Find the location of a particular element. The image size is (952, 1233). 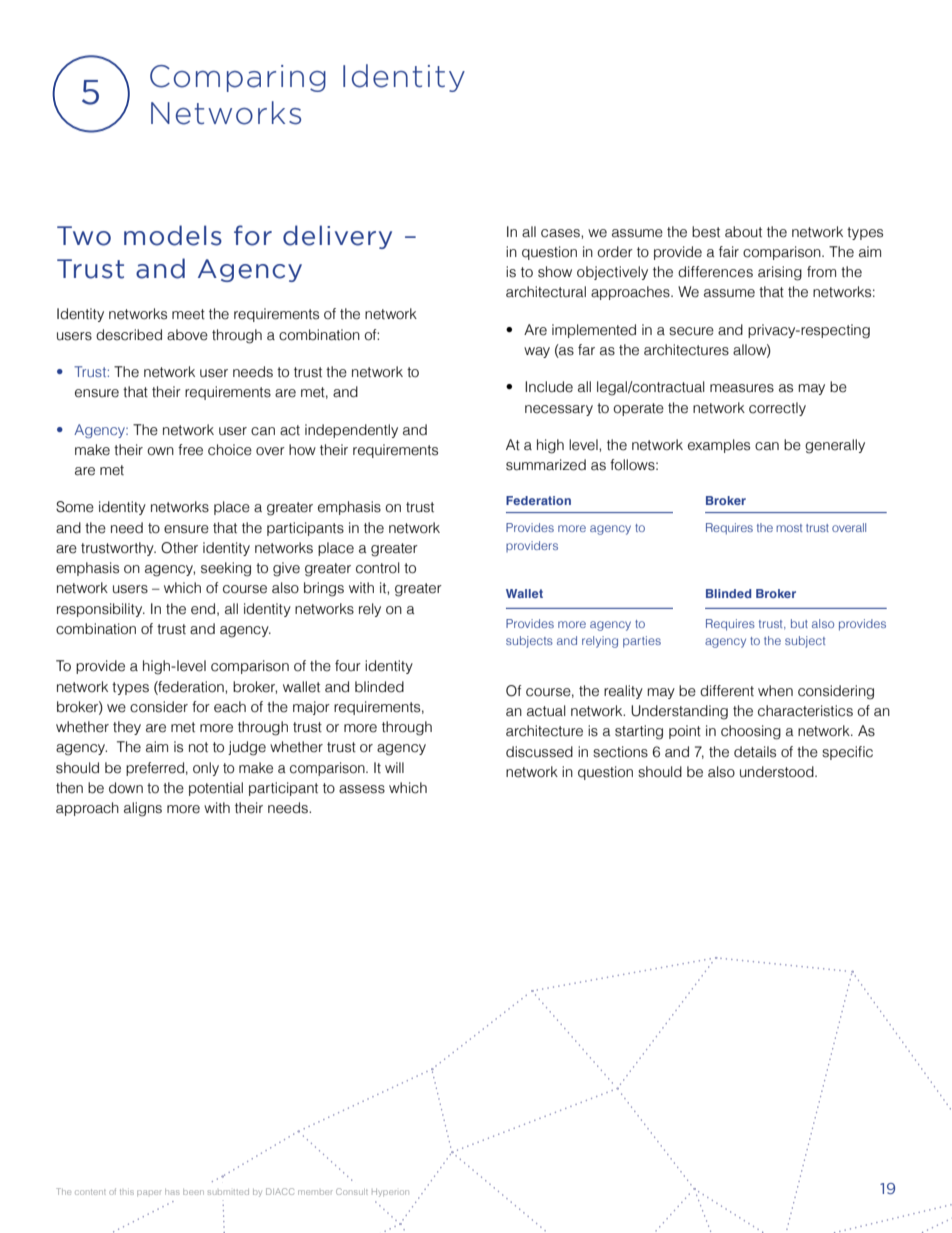

cases is located at coordinates (561, 233).
